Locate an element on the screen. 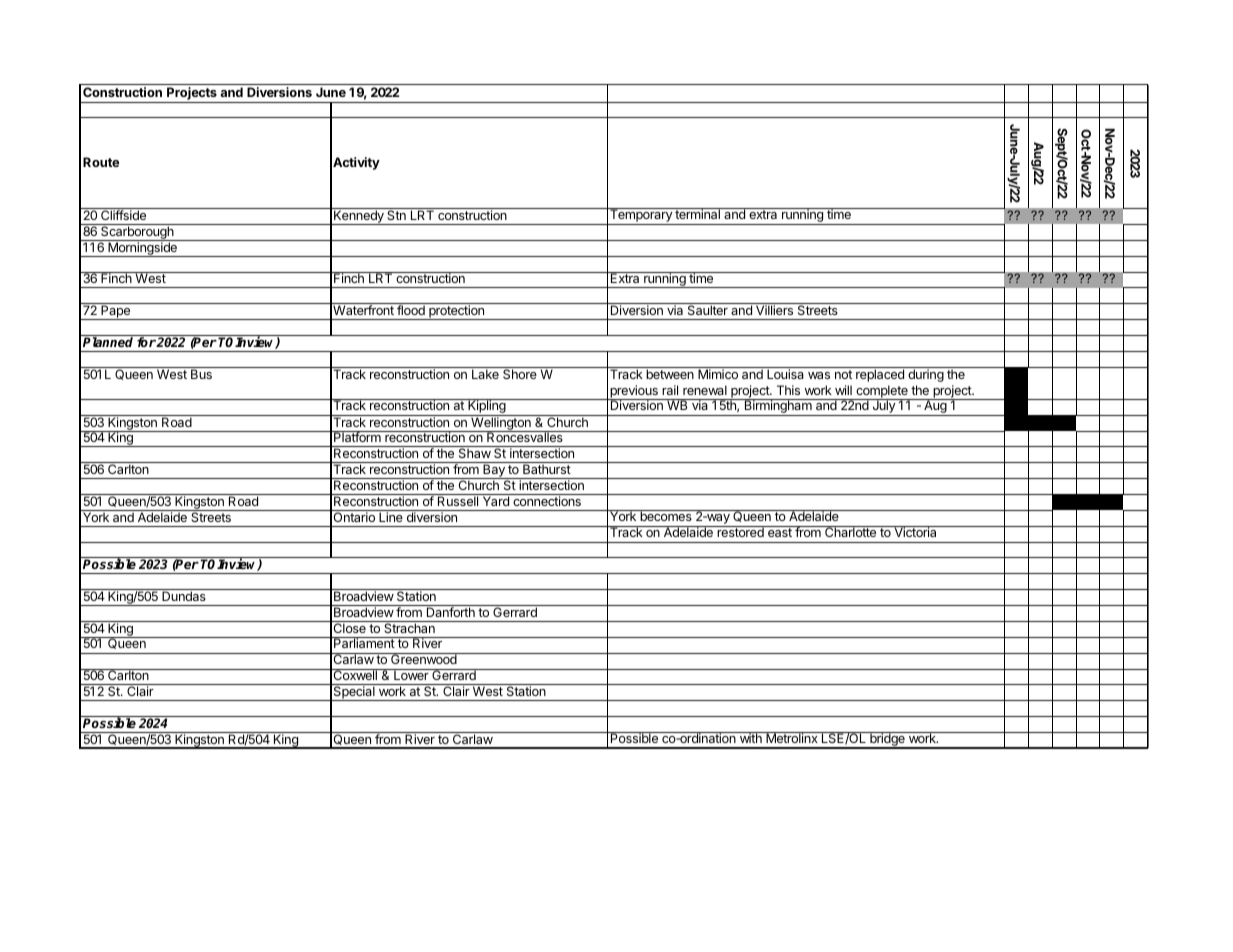 This screenshot has height=952, width=1233. Kennedy is located at coordinates (359, 217).
